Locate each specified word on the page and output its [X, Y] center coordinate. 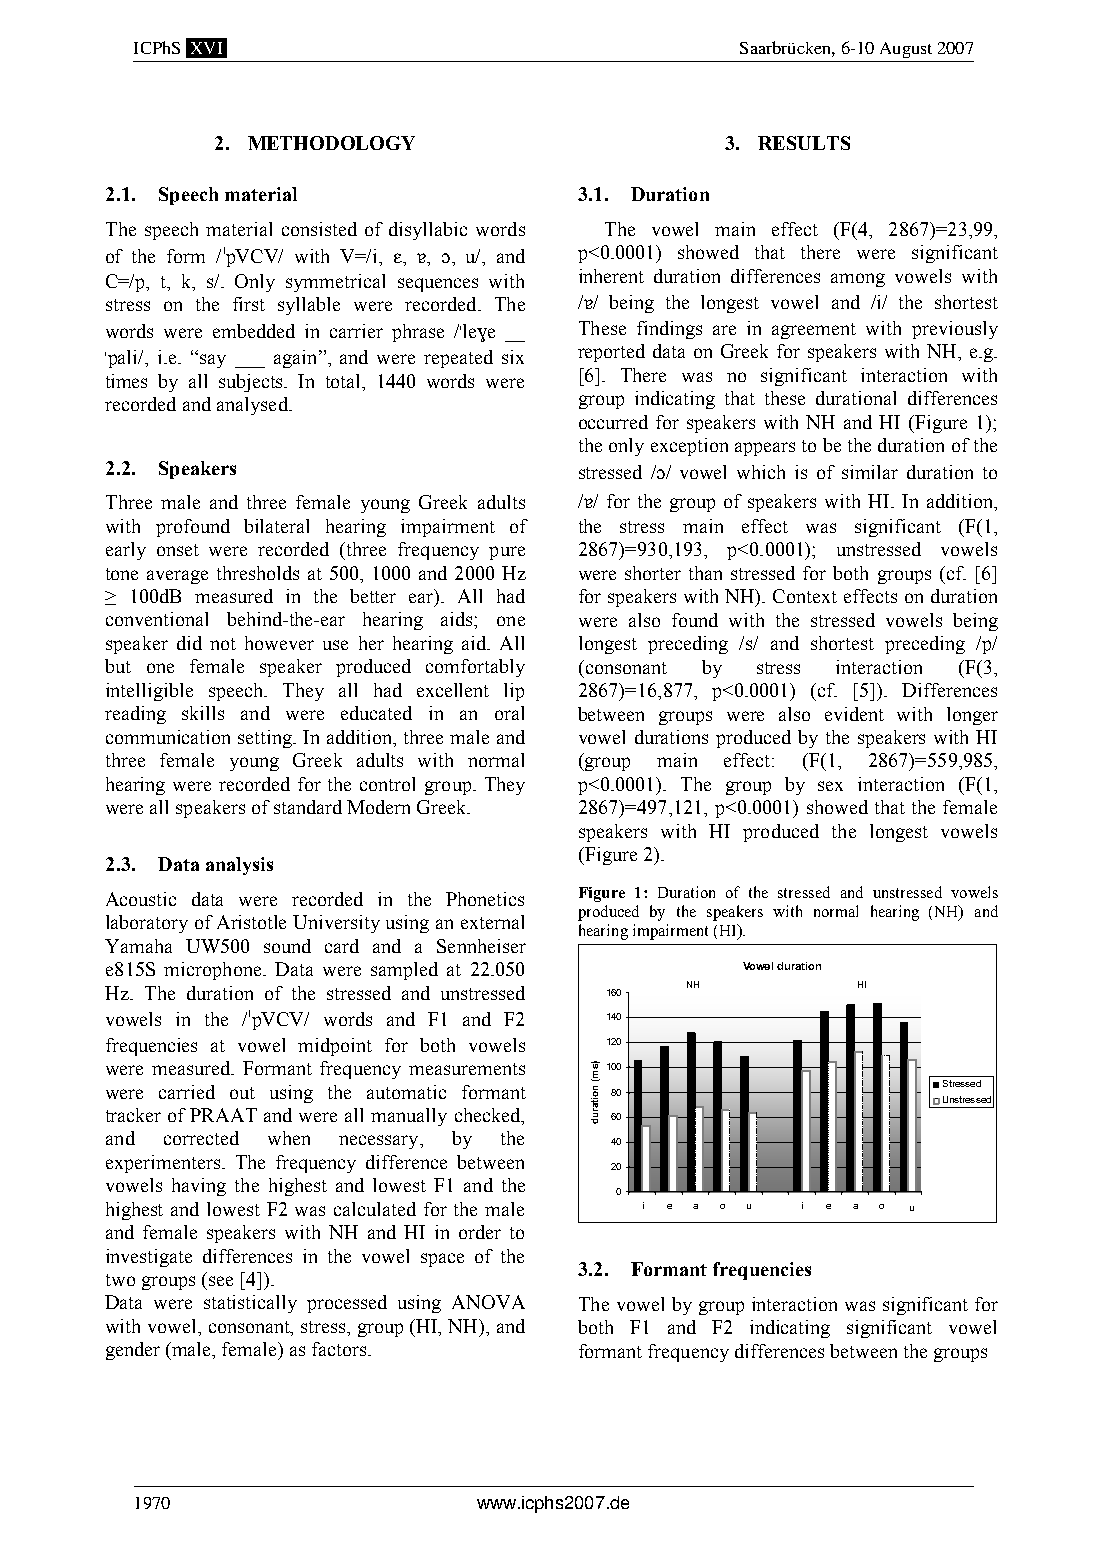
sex [830, 786]
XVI [206, 48]
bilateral [276, 526]
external [492, 922]
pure [507, 553]
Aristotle [251, 922]
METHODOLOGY [331, 143]
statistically [250, 1304]
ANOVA [488, 1302]
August [906, 50]
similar [870, 472]
